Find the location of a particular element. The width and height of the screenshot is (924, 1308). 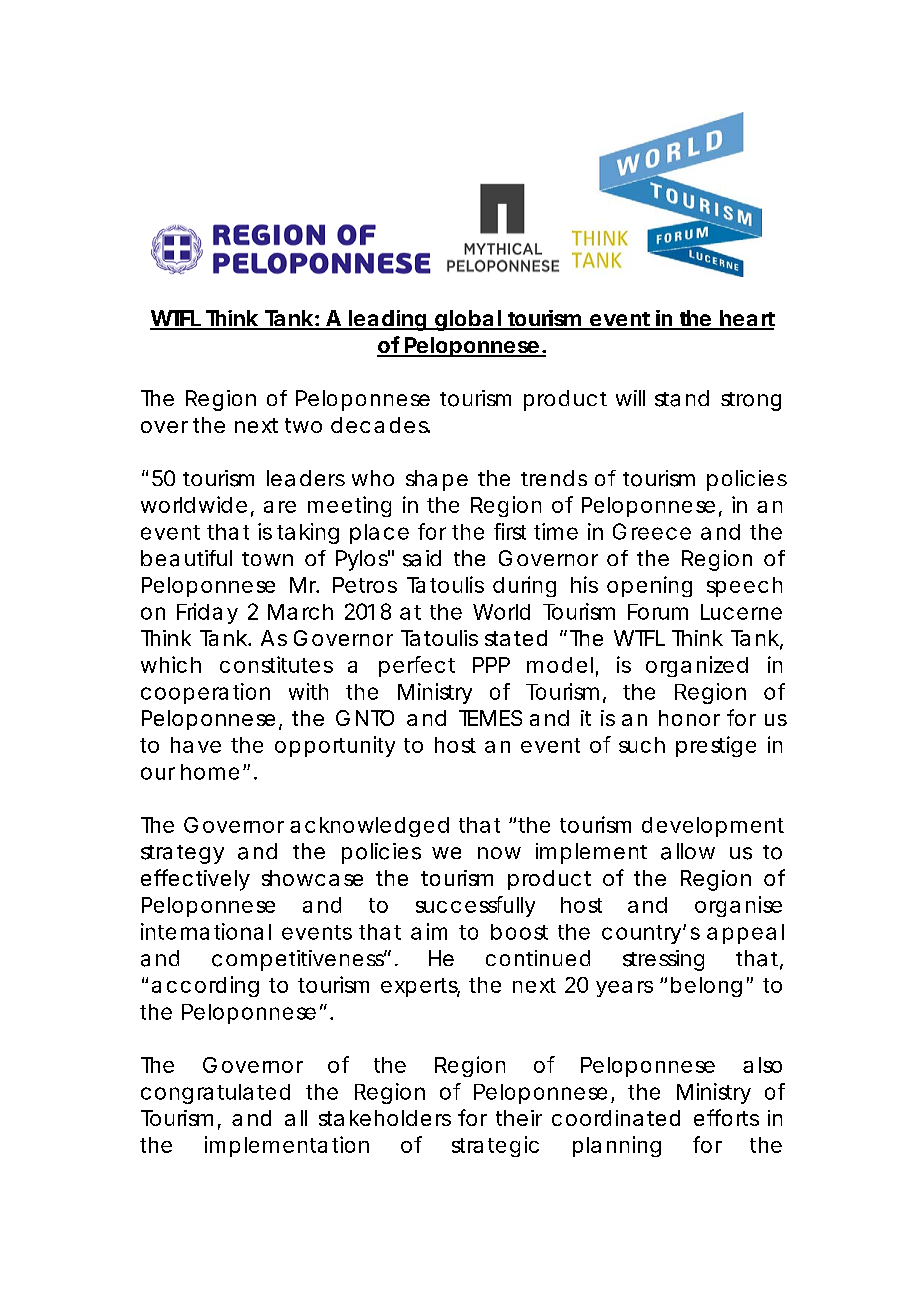

successfully is located at coordinates (475, 906).
